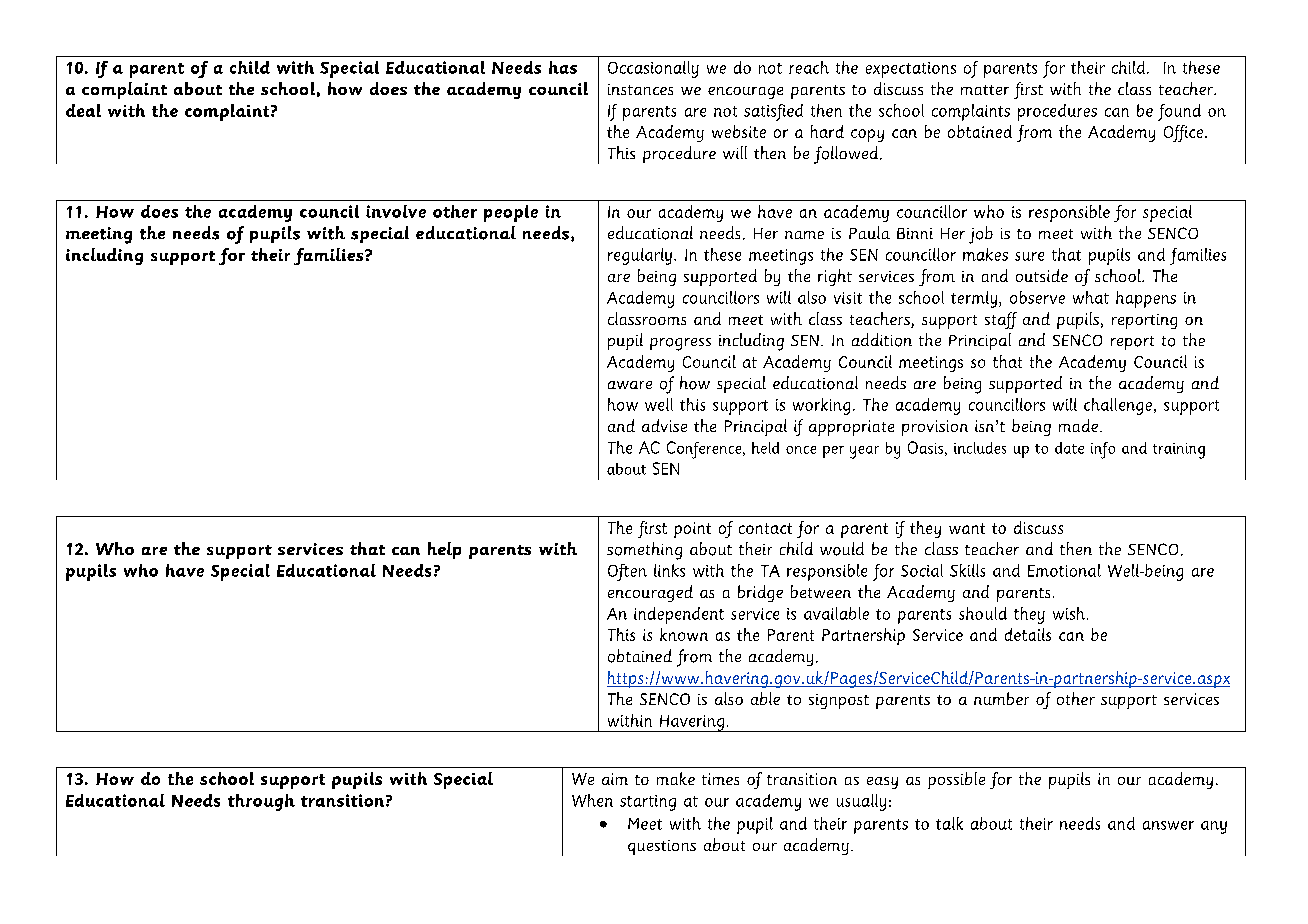 This document has width=1308, height=924. I want to click on staff, so click(1001, 320).
